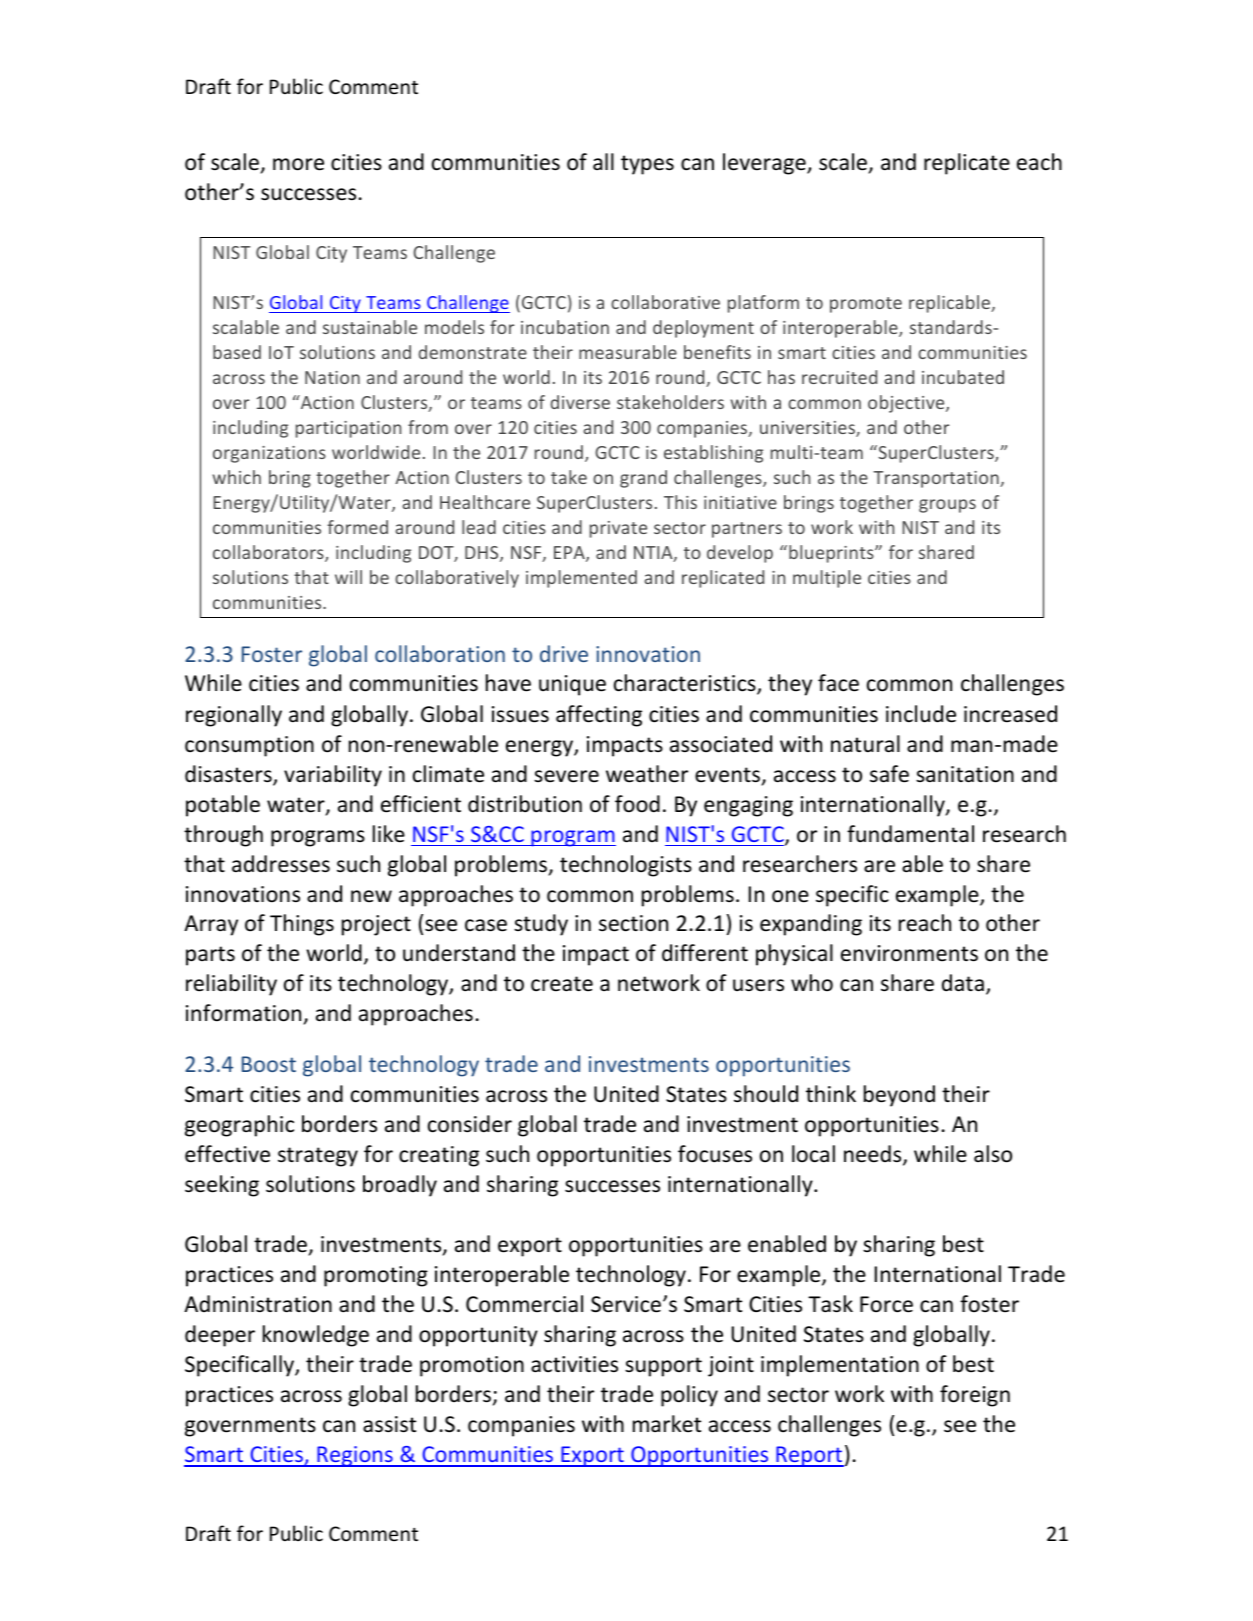 This screenshot has width=1253, height=1621. What do you see at coordinates (667, 1424) in the screenshot?
I see `market` at bounding box center [667, 1424].
